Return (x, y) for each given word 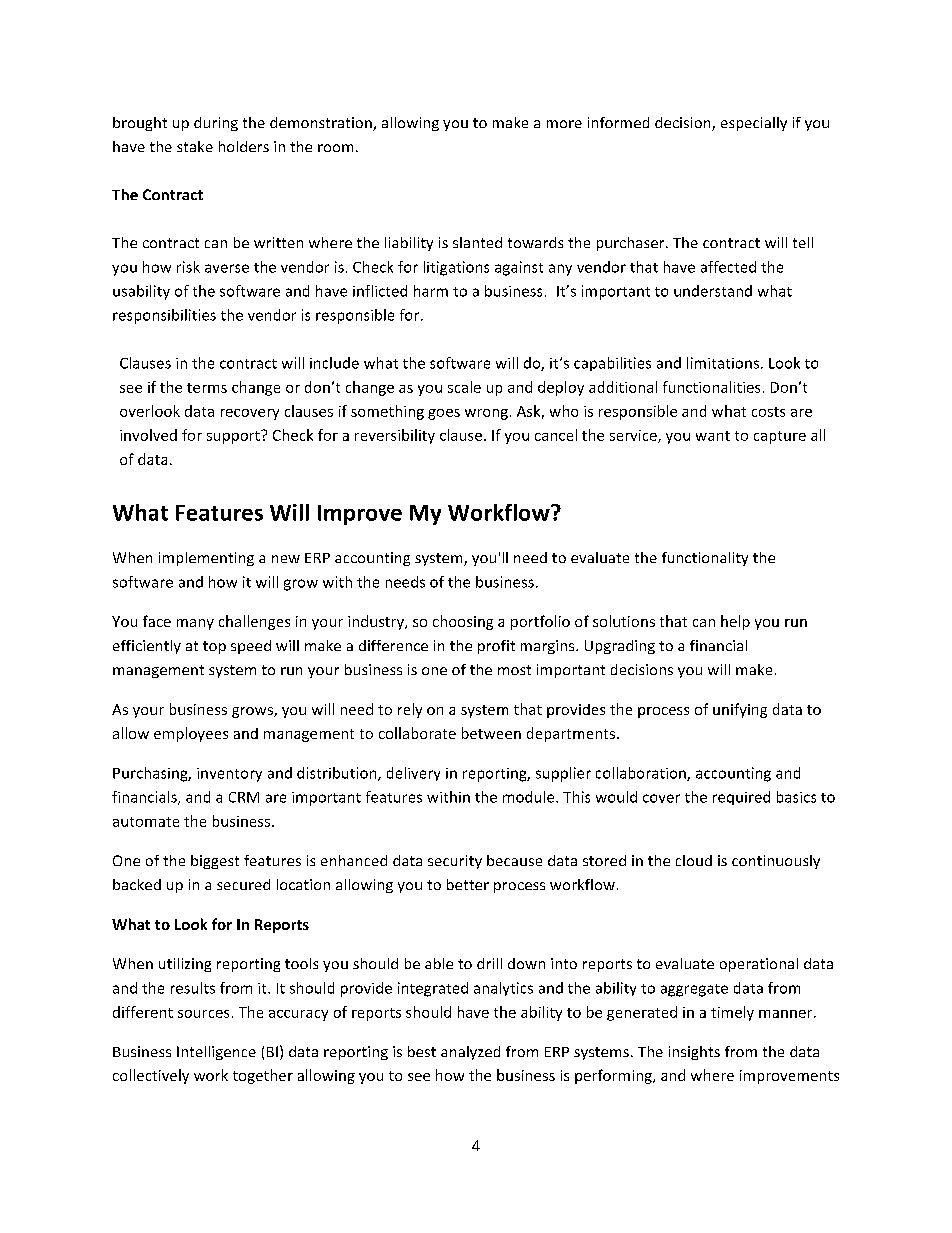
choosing (463, 622)
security (455, 862)
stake (195, 146)
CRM (244, 797)
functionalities (711, 387)
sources (203, 1014)
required (741, 798)
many (195, 624)
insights (694, 1053)
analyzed (470, 1053)
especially (754, 124)
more (564, 124)
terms (207, 388)
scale (464, 387)
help (735, 622)
